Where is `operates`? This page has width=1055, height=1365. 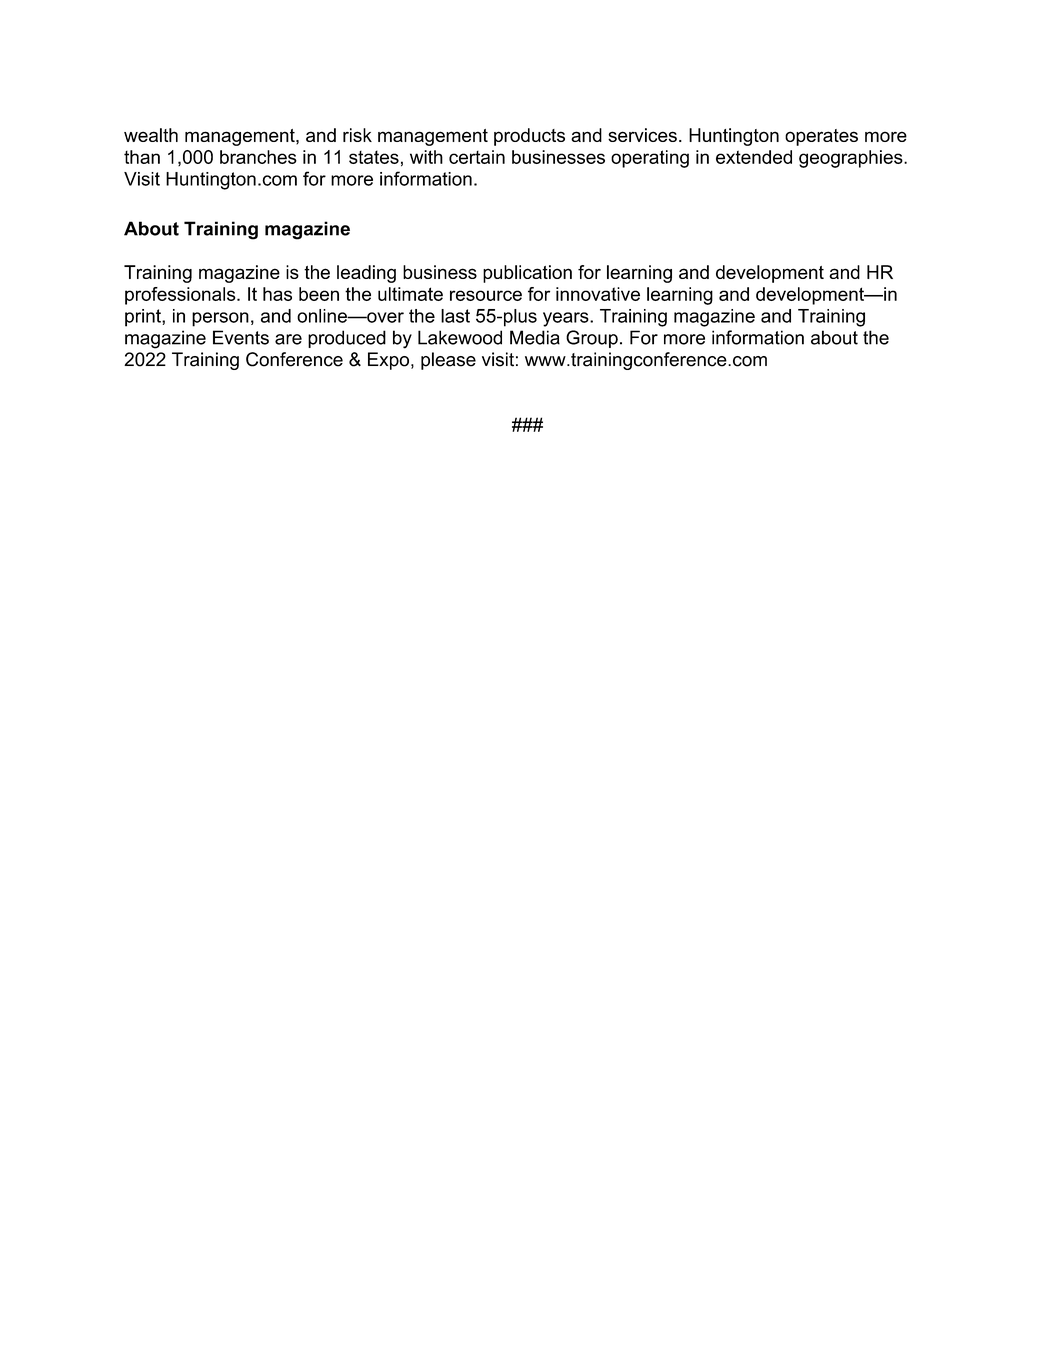
operates is located at coordinates (821, 137).
